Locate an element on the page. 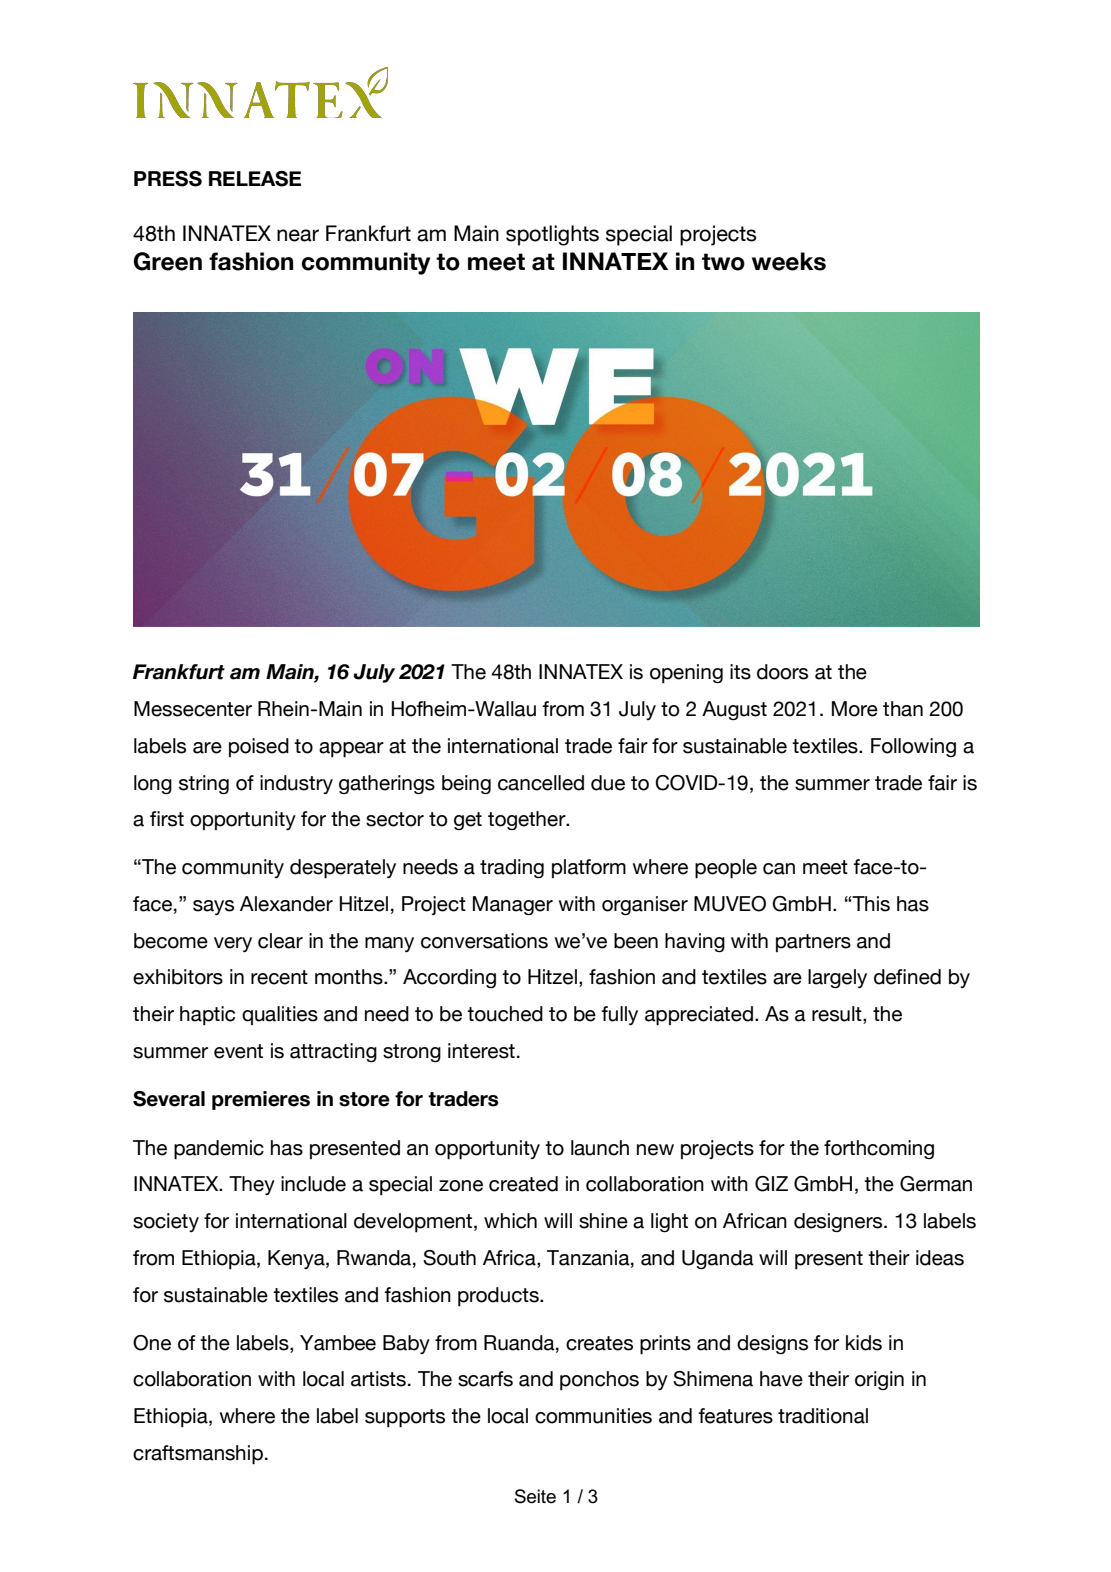  poised is located at coordinates (259, 747).
